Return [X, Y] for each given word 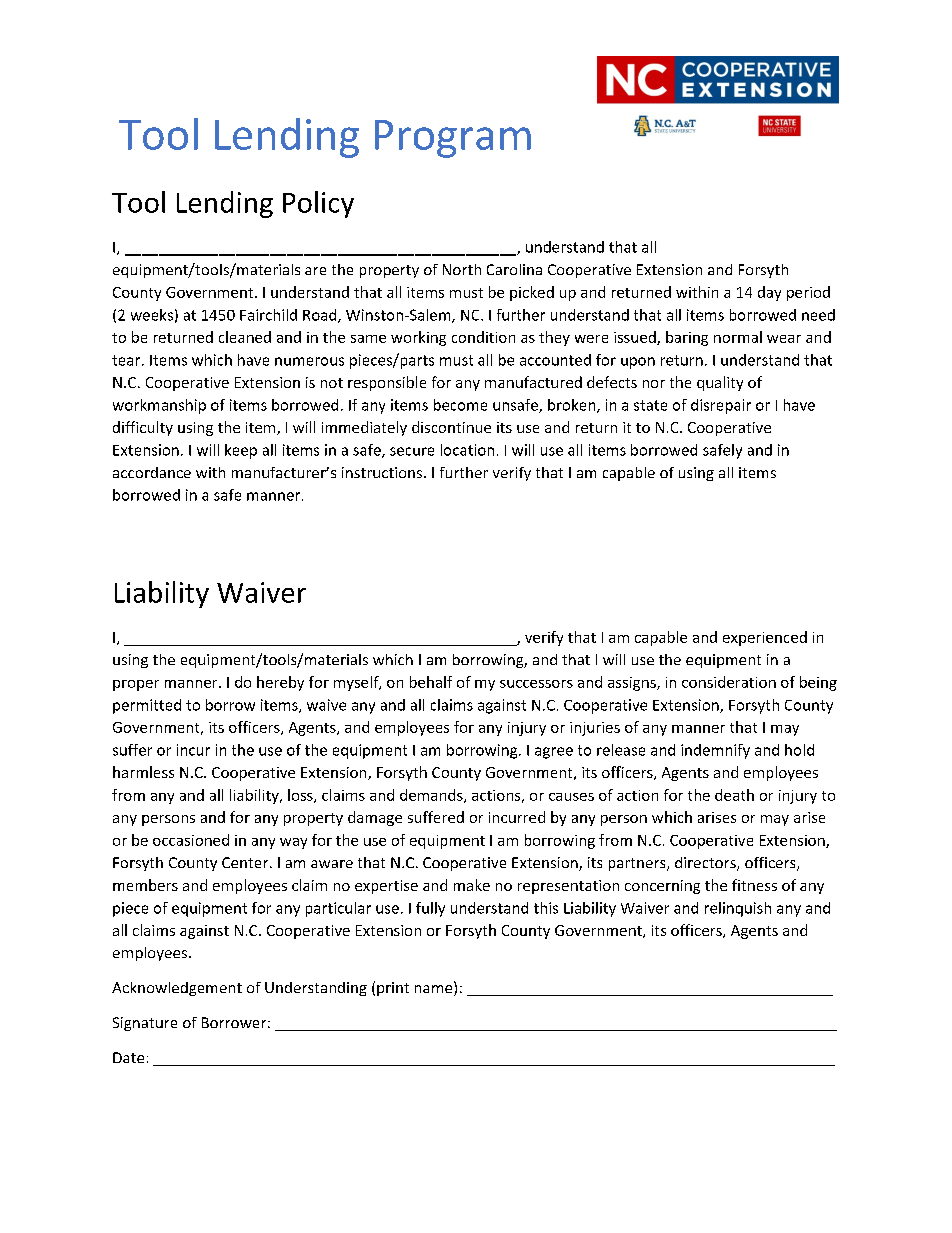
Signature [145, 1024]
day [769, 293]
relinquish [738, 909]
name [435, 990]
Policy [318, 204]
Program [453, 139]
